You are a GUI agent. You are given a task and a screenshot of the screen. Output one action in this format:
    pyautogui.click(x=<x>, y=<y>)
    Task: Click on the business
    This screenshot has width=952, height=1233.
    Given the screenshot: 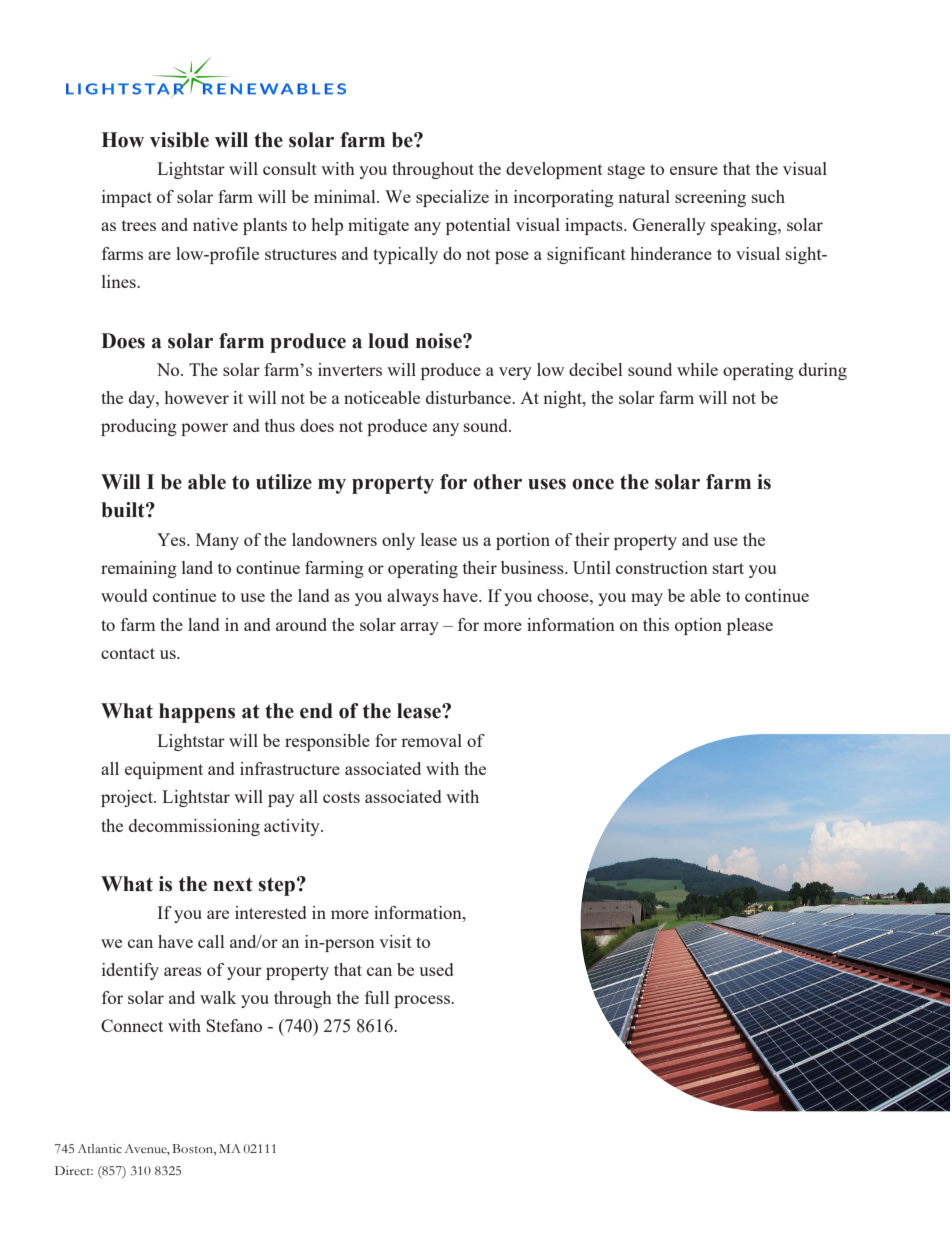 What is the action you would take?
    pyautogui.click(x=533, y=567)
